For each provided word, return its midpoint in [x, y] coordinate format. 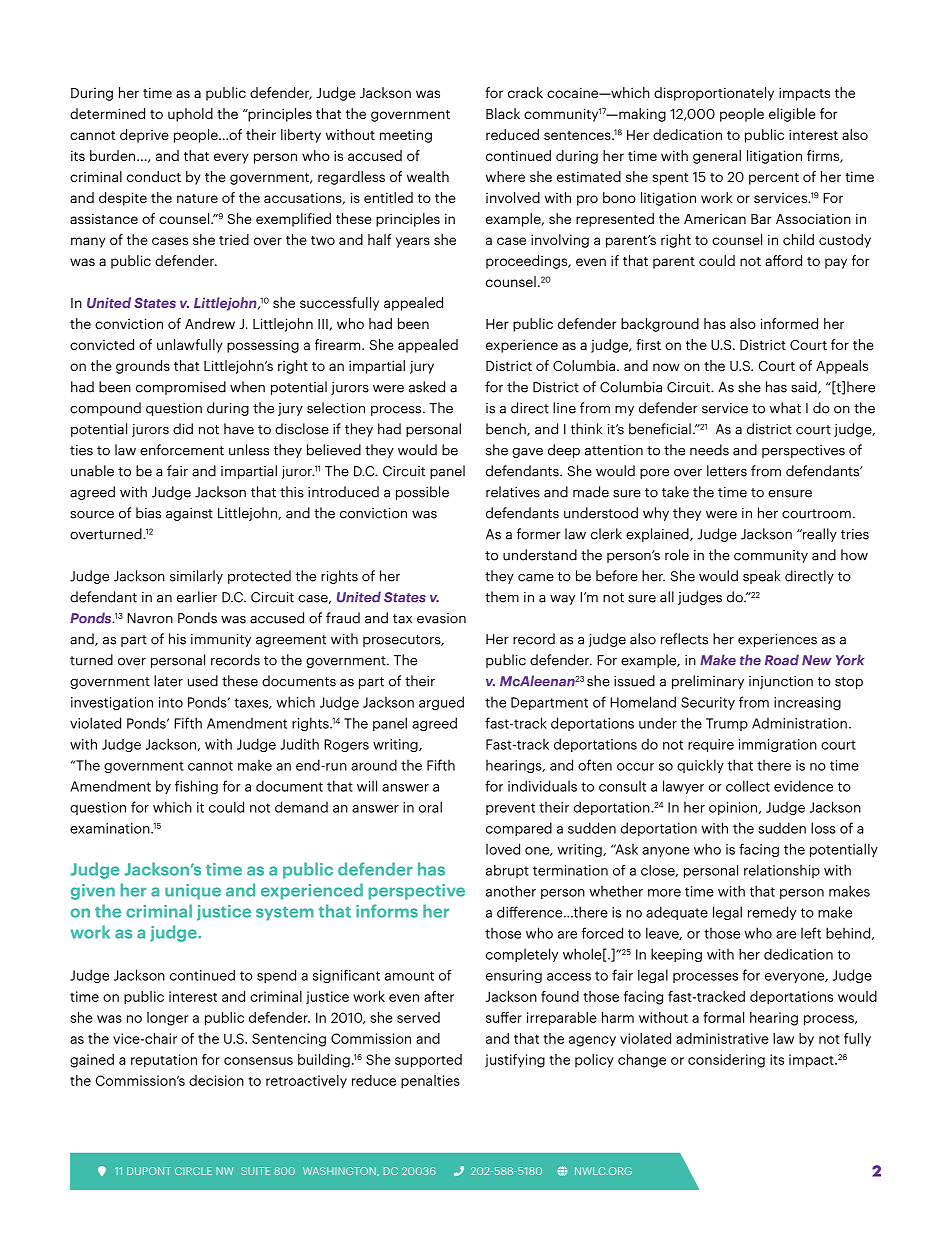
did [183, 429]
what [785, 408]
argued [441, 703]
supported [428, 1061]
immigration [778, 745]
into [171, 702]
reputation [164, 1061]
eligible [792, 115]
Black [503, 113]
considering [726, 1061]
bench [507, 429]
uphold [190, 115]
